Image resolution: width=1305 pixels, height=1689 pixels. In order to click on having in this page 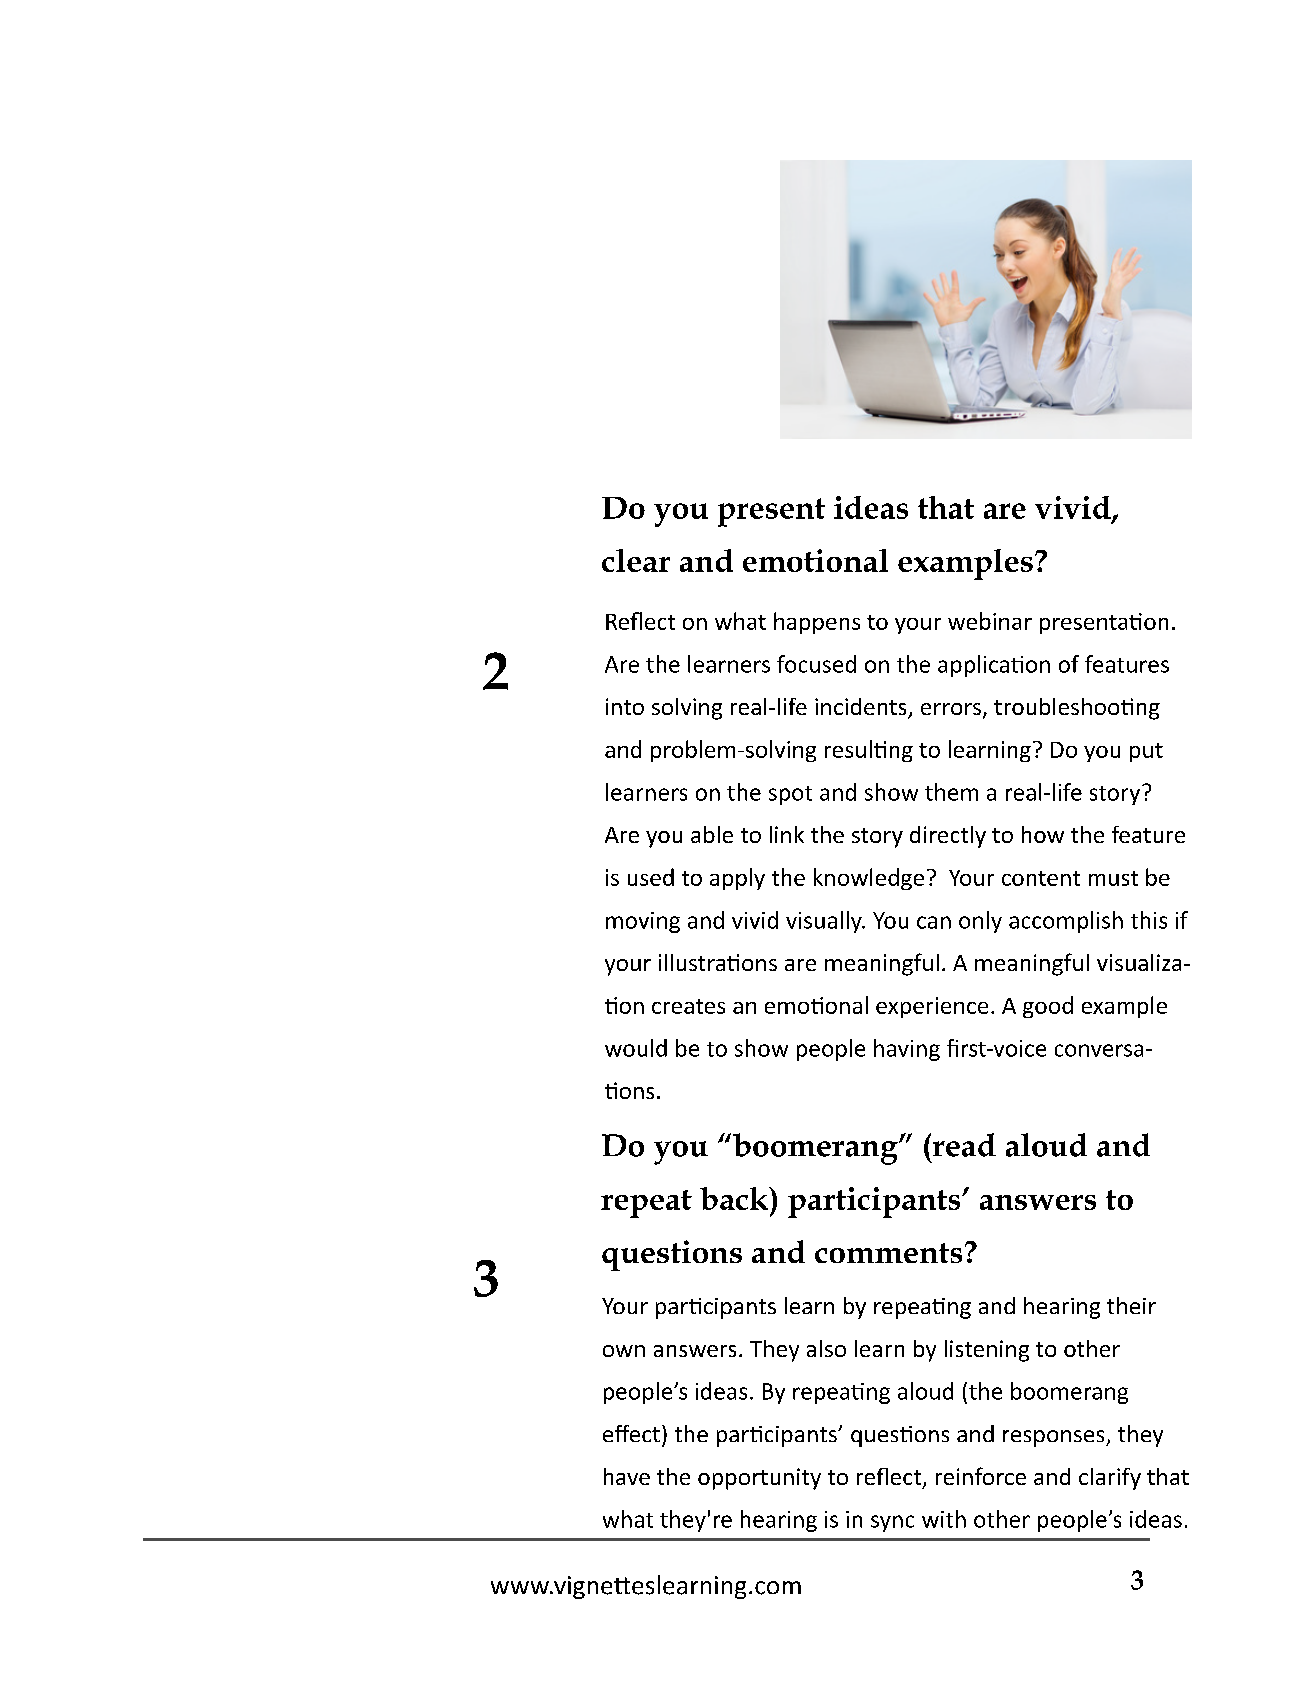, I will do `click(907, 1050)`.
